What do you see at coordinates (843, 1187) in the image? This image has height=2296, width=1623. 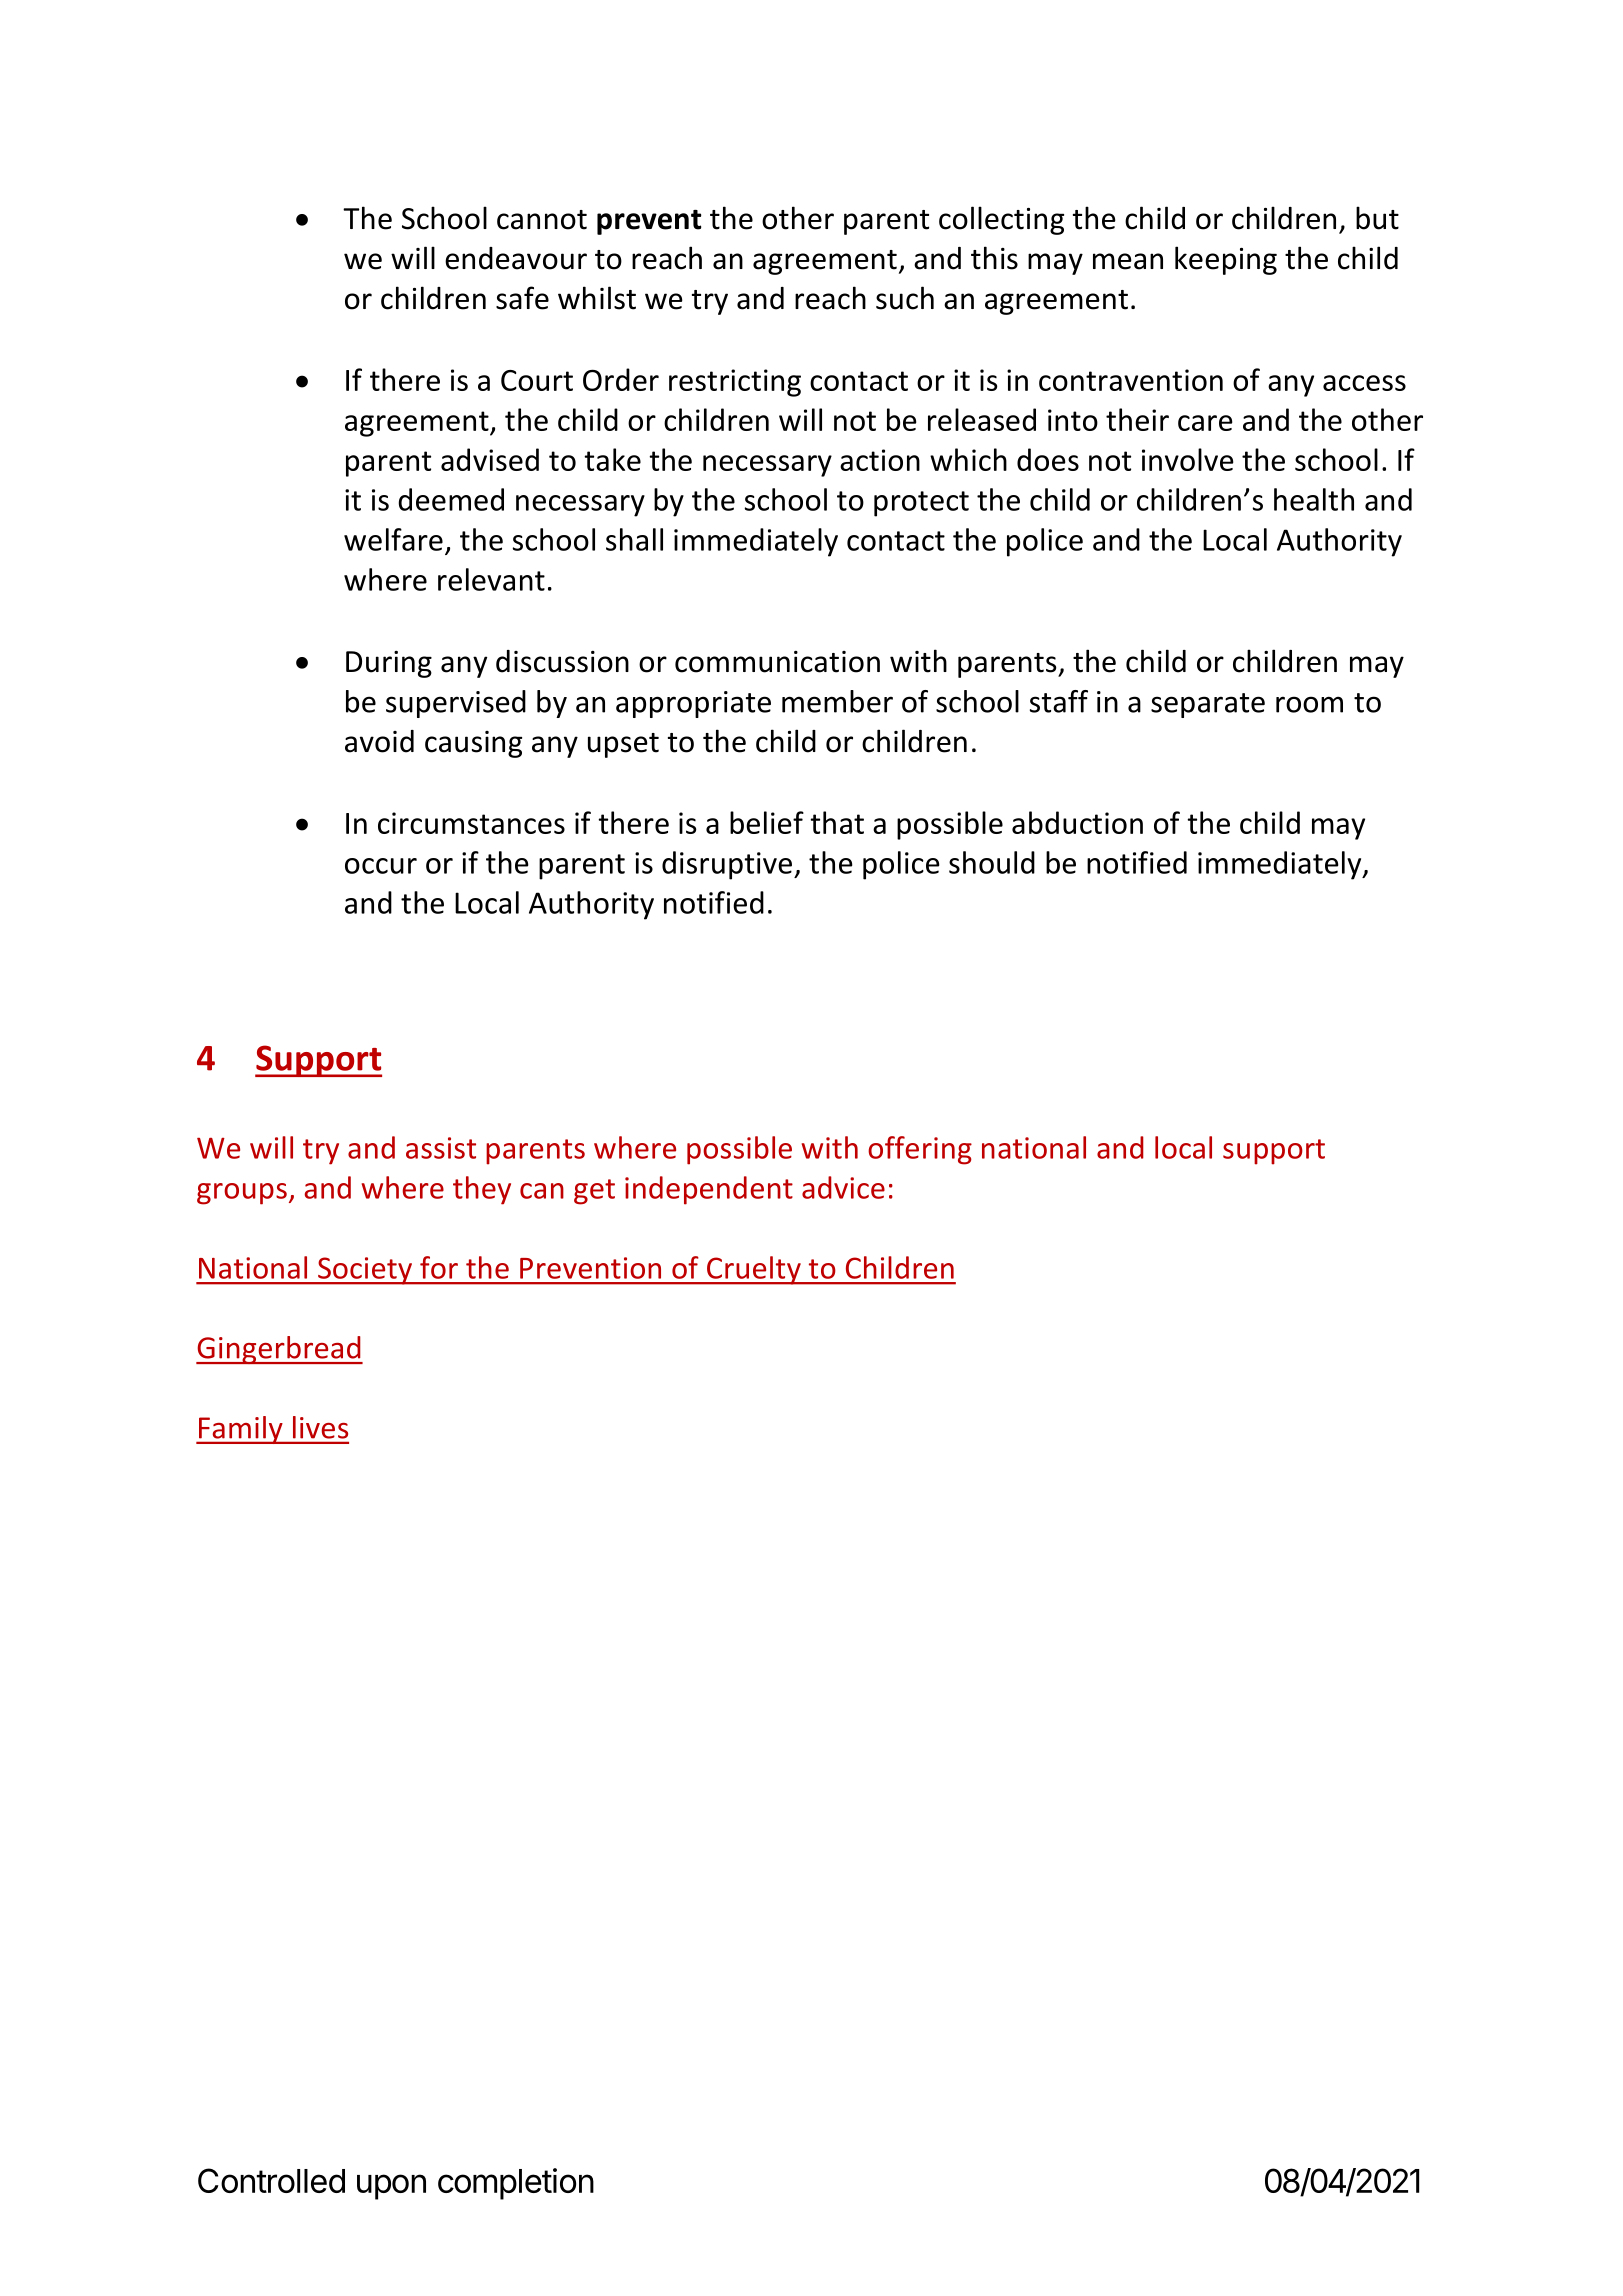 I see `advice` at bounding box center [843, 1187].
